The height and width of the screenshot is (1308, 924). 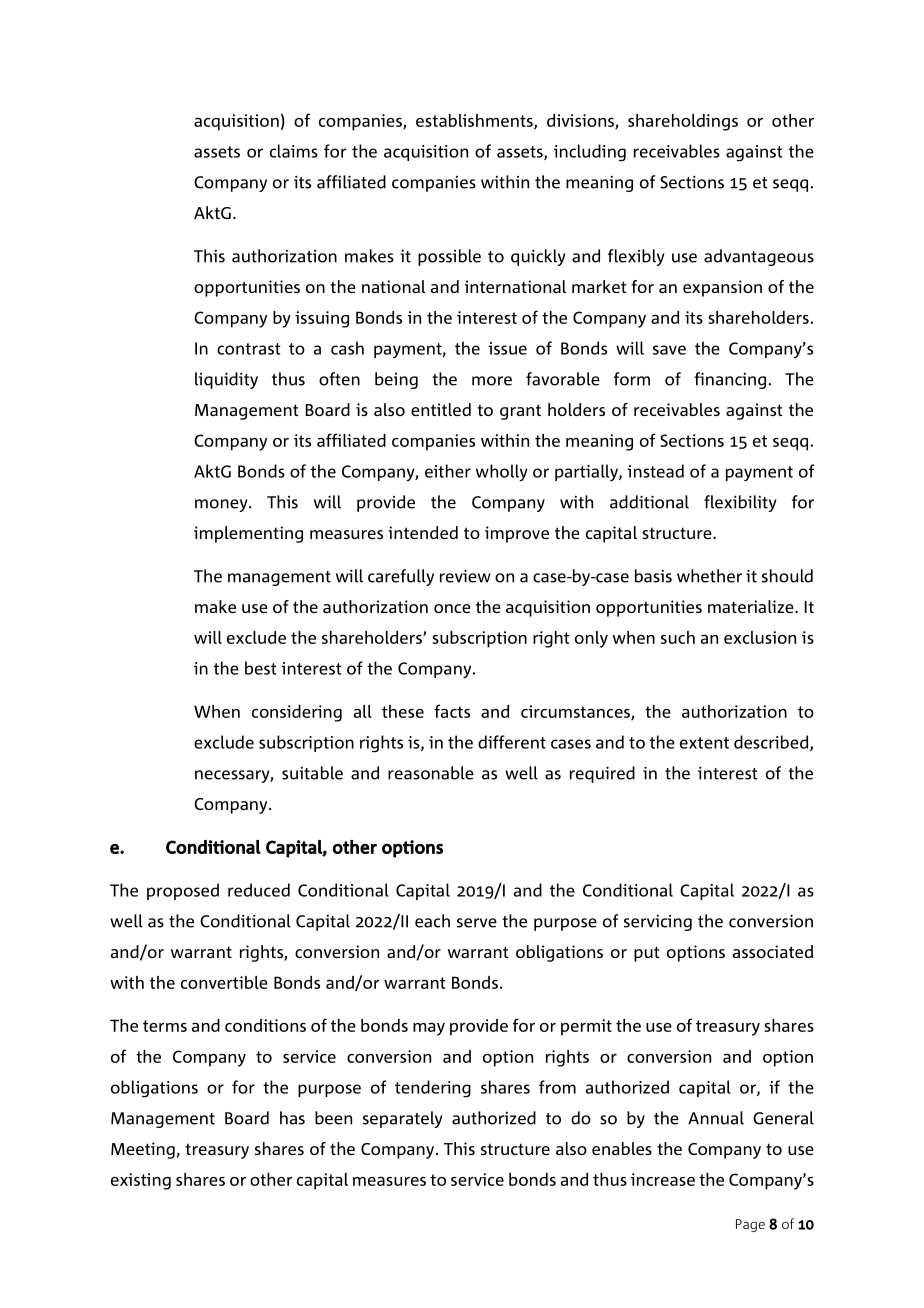 What do you see at coordinates (141, 1181) in the screenshot?
I see `existing` at bounding box center [141, 1181].
